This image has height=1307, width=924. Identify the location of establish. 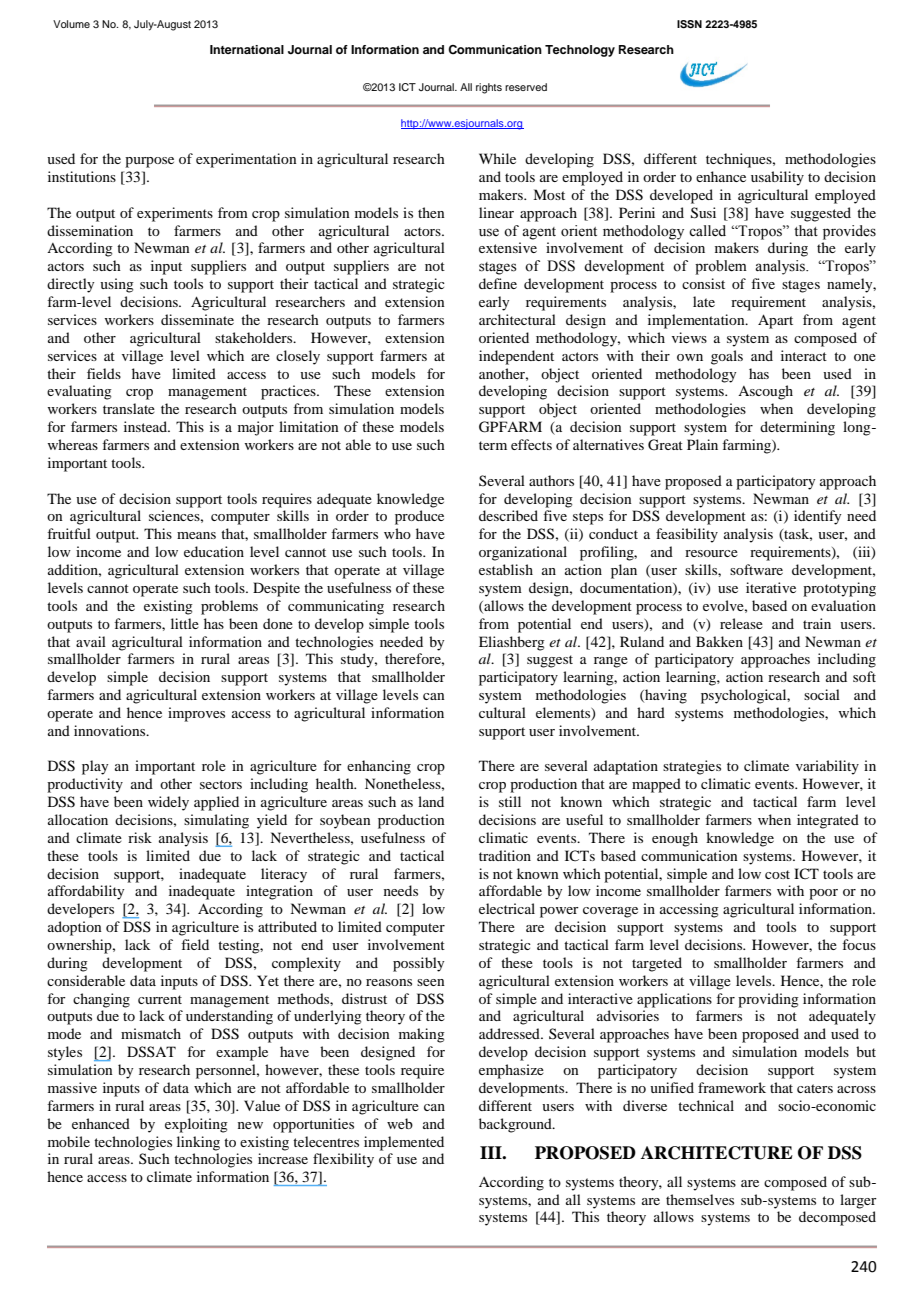
(506, 569).
